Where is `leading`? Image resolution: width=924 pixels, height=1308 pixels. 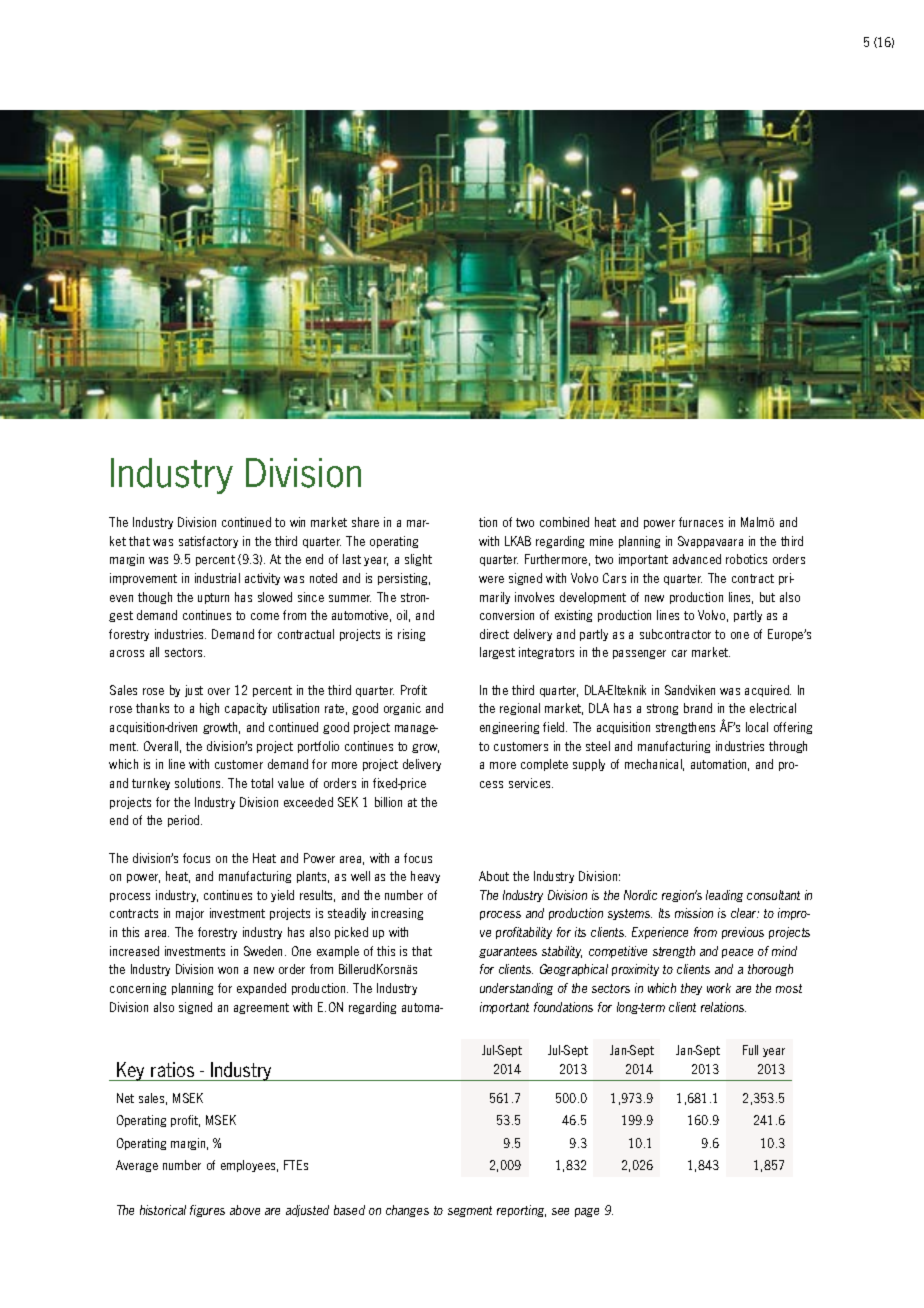
leading is located at coordinates (724, 896).
